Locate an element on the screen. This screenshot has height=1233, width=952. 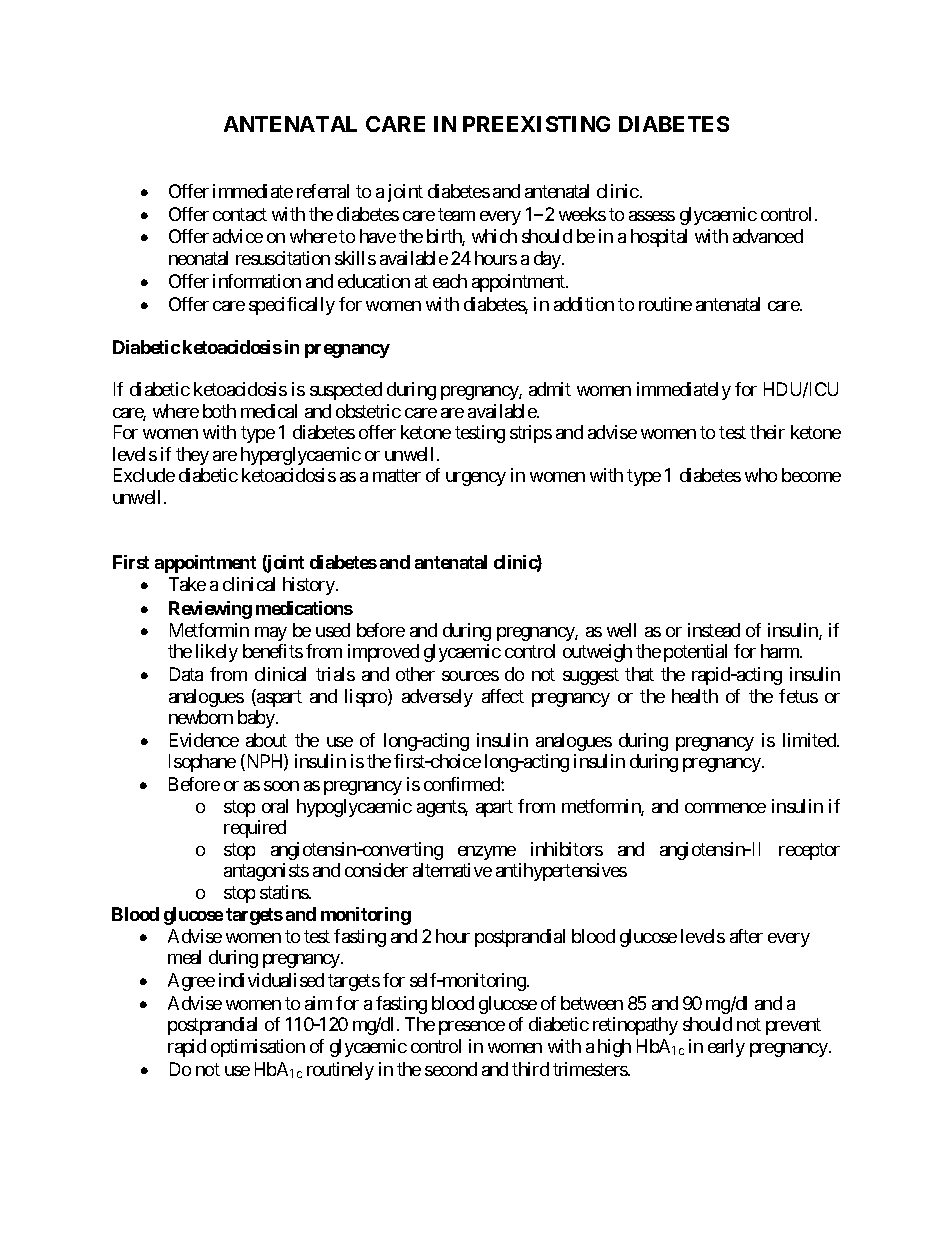
instead is located at coordinates (714, 630).
